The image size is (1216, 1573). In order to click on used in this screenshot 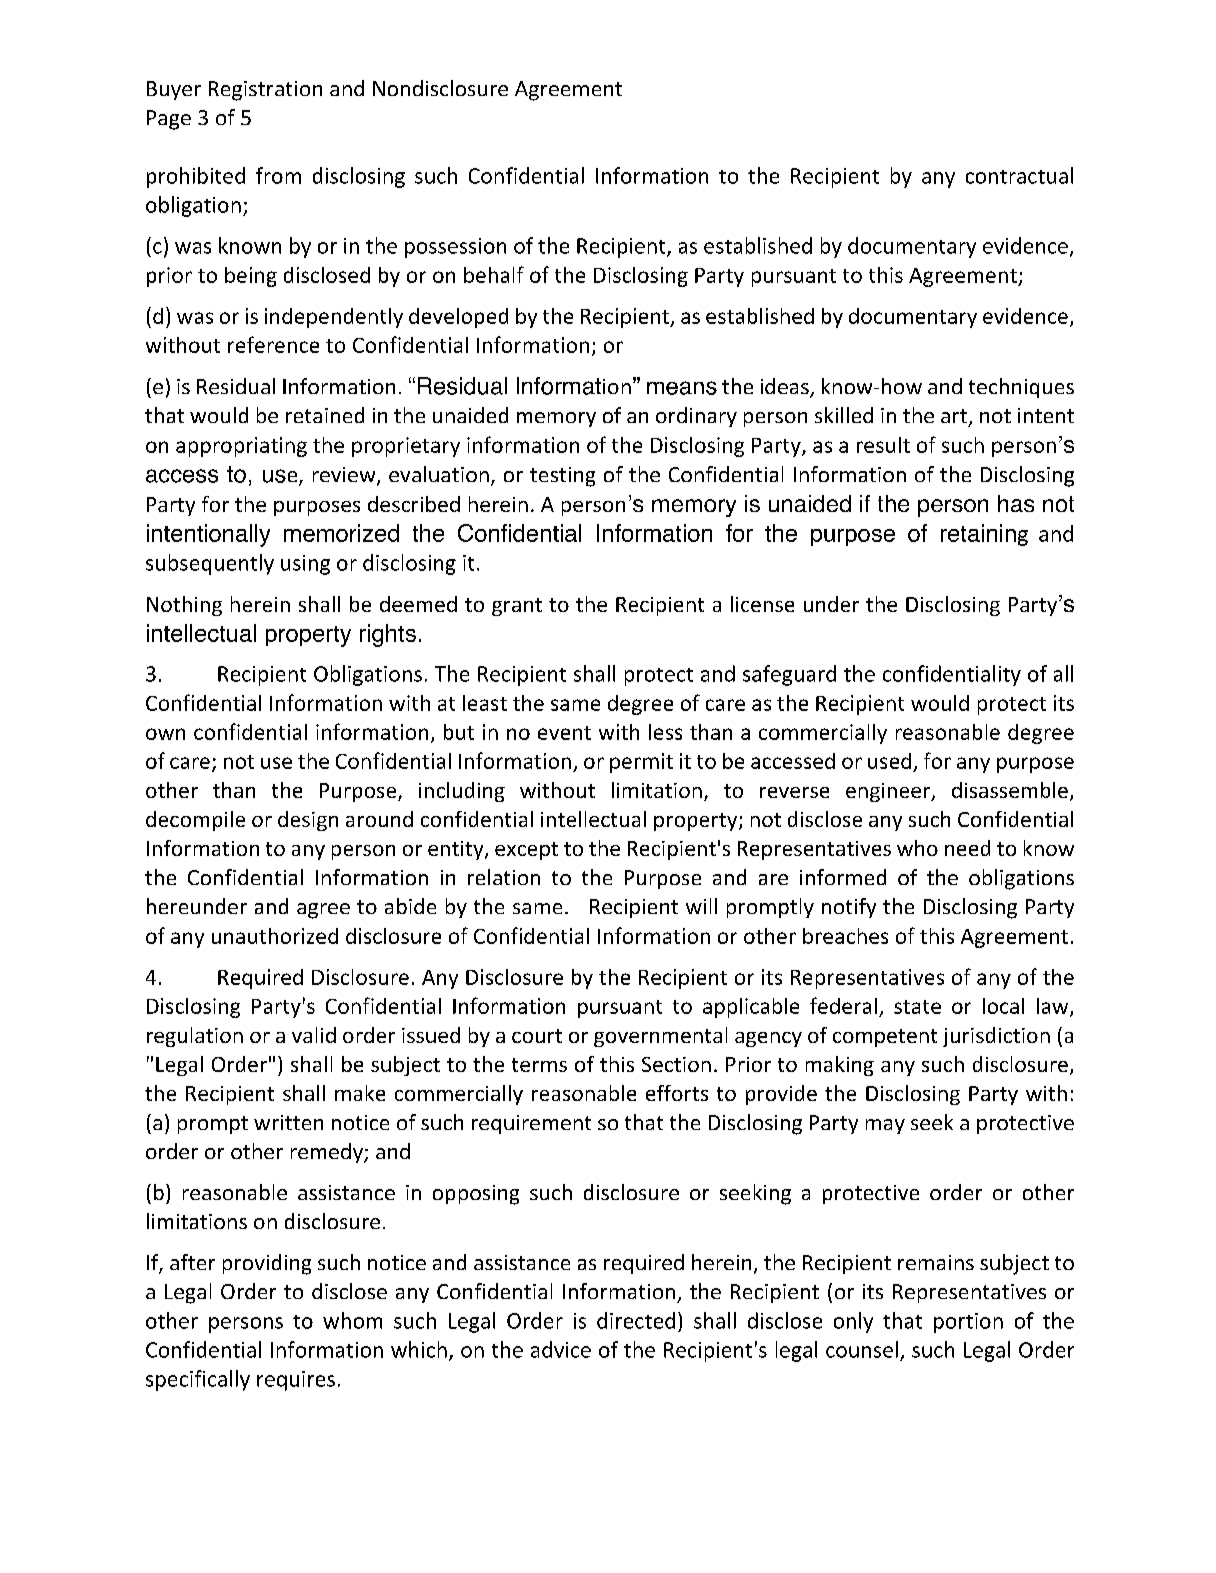, I will do `click(889, 761)`.
